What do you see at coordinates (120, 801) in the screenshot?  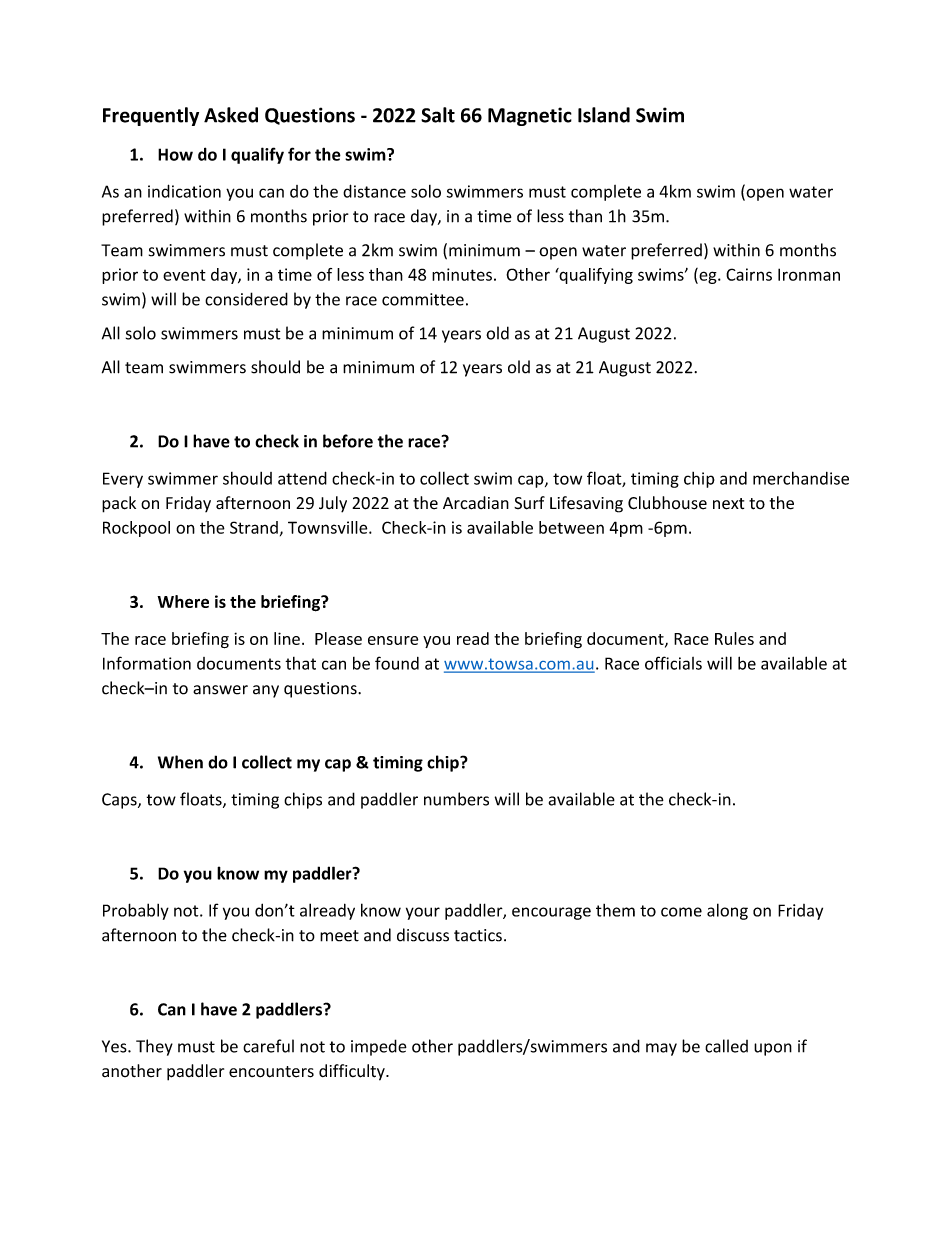 I see `Caps` at bounding box center [120, 801].
